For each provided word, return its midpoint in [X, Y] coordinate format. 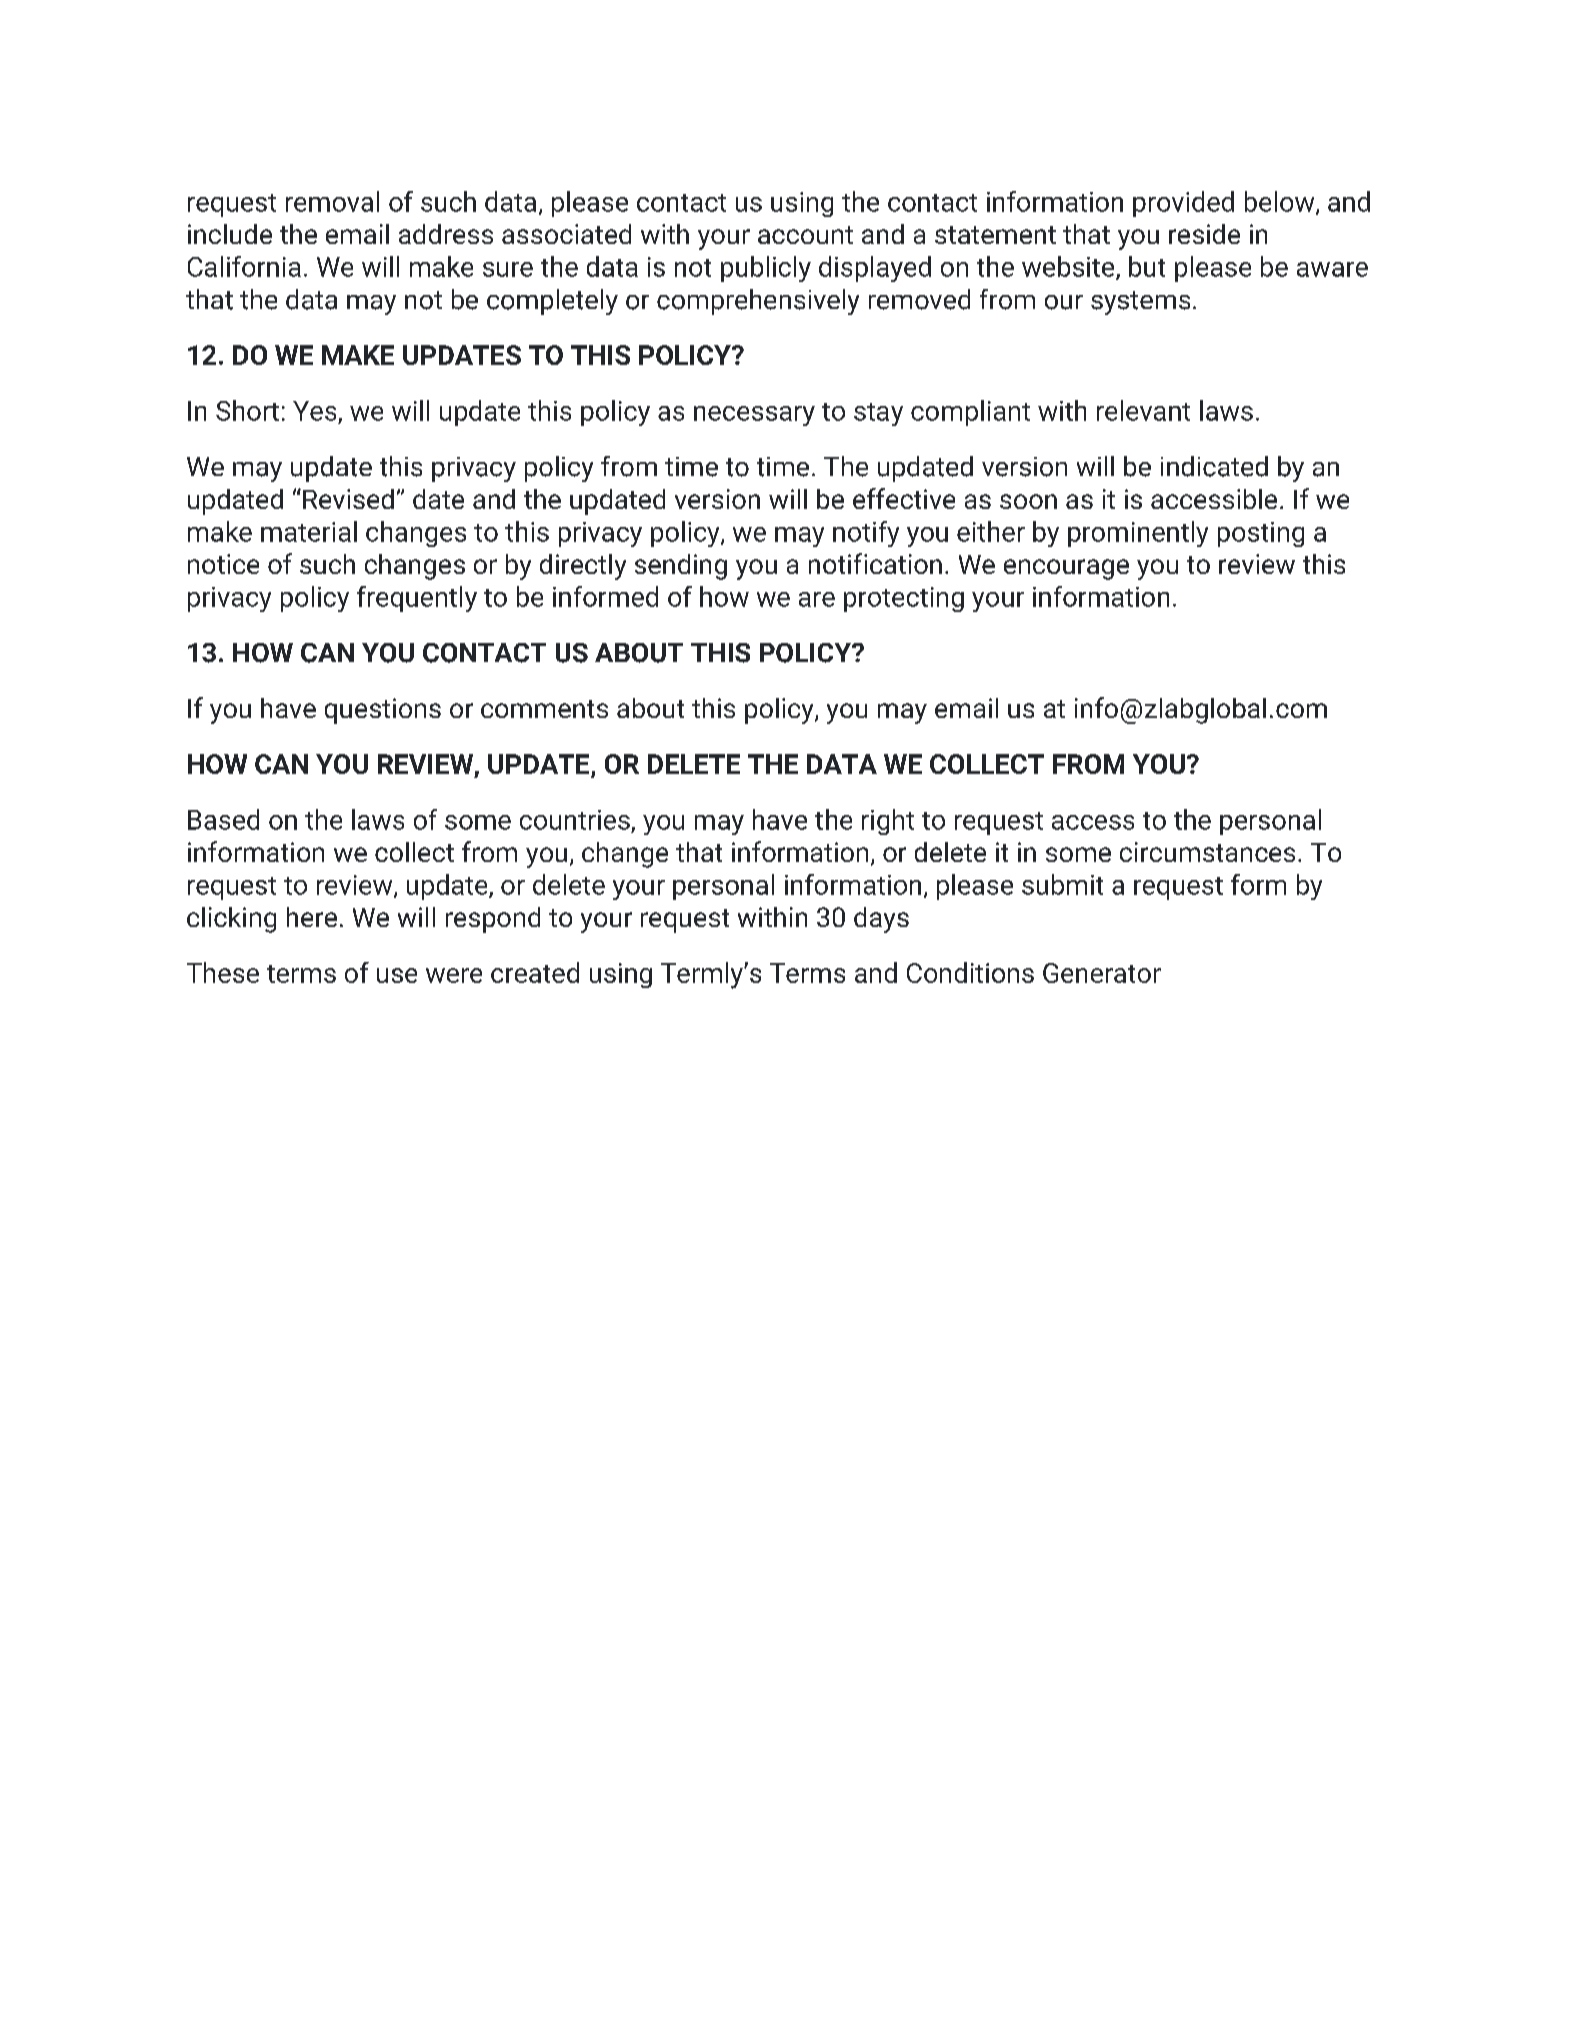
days [881, 920]
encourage [1066, 569]
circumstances [1207, 852]
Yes [314, 411]
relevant [1143, 410]
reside [1204, 234]
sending [681, 567]
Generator [1102, 973]
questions [383, 711]
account [805, 235]
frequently [417, 599]
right [888, 822]
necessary [754, 416]
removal [332, 201]
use [397, 975]
